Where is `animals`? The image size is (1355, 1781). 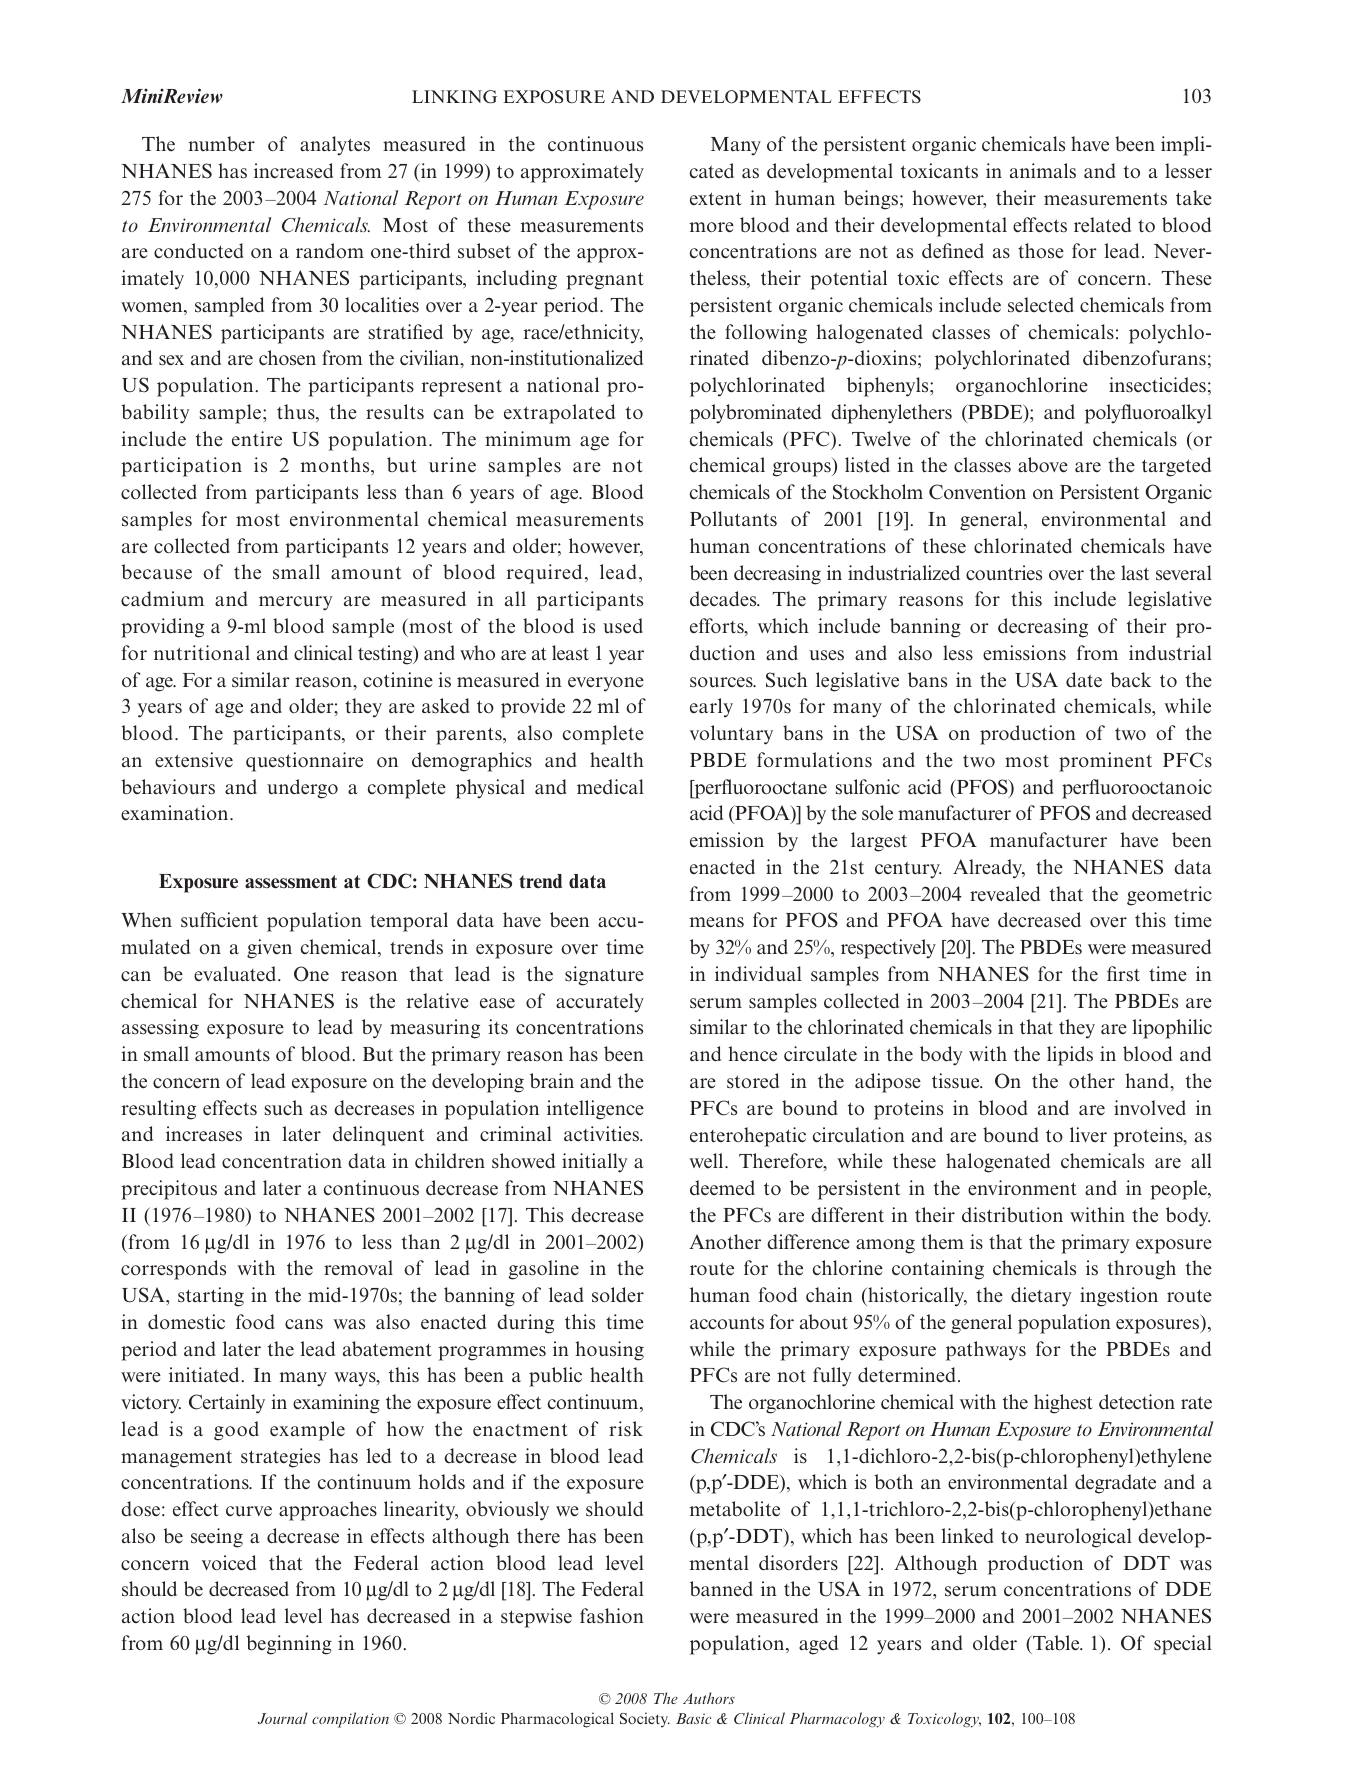
animals is located at coordinates (1043, 170).
